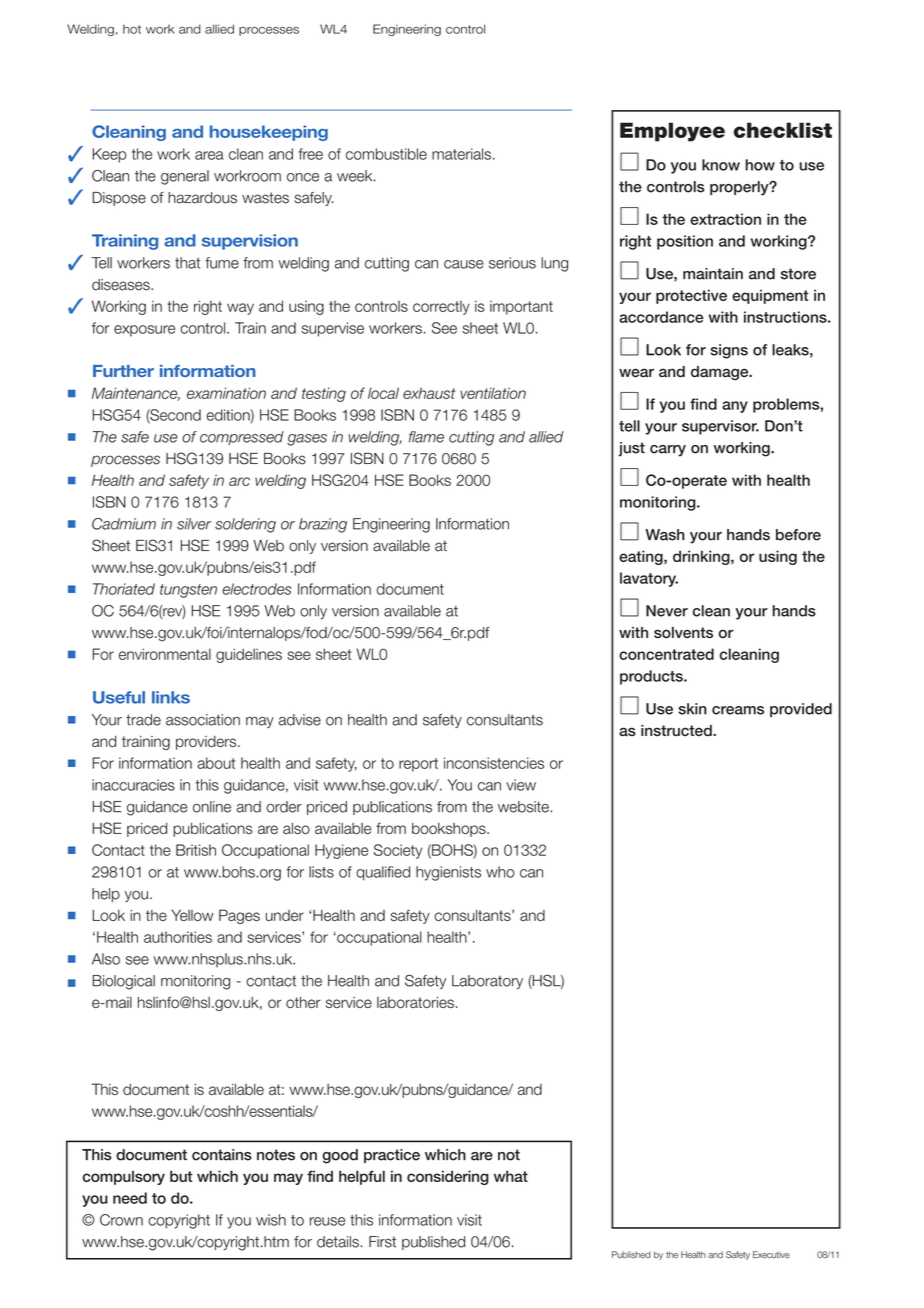 Image resolution: width=924 pixels, height=1308 pixels. I want to click on supervisor, so click(720, 427).
